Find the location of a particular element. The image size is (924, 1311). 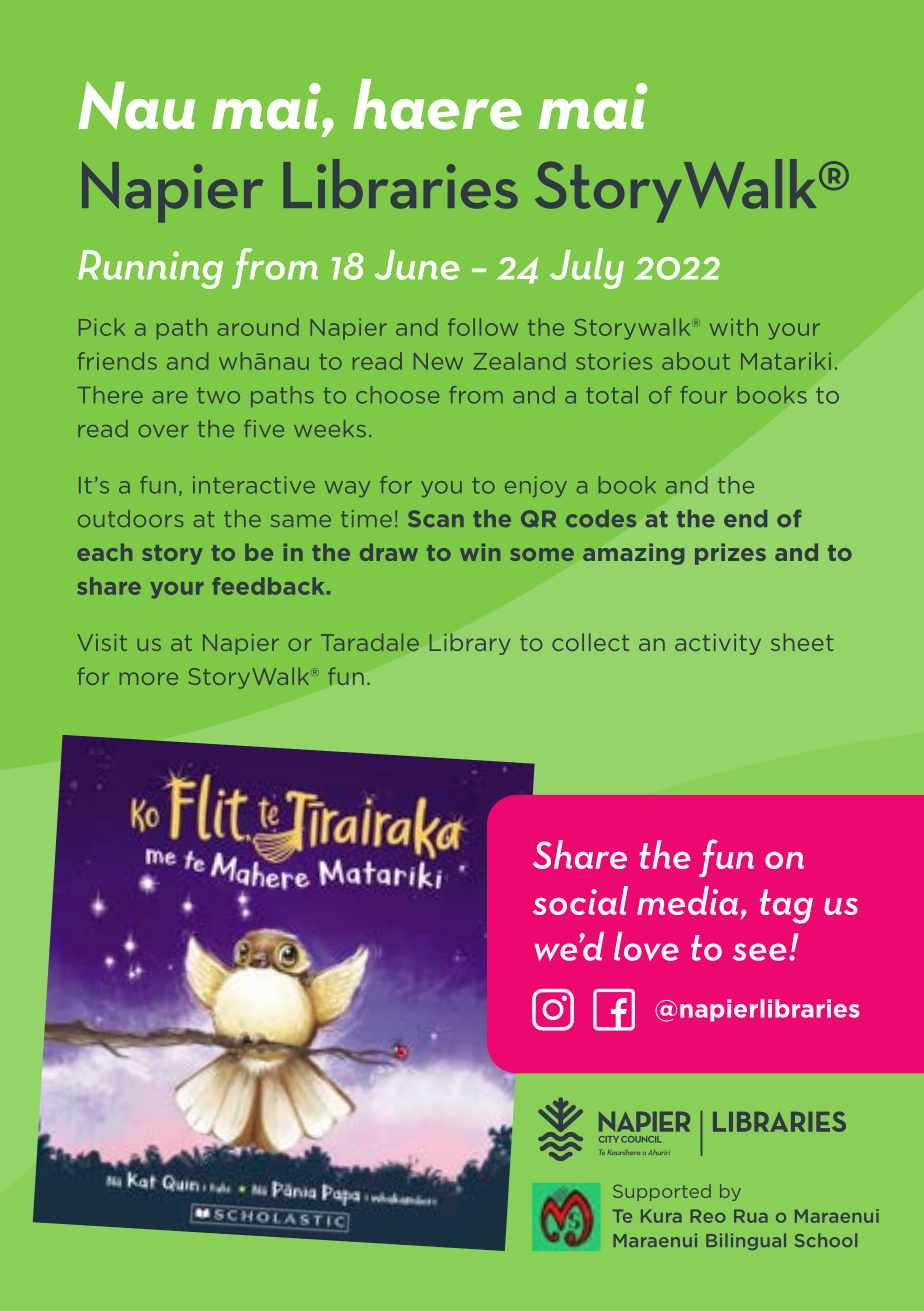

Rua is located at coordinates (751, 1216).
